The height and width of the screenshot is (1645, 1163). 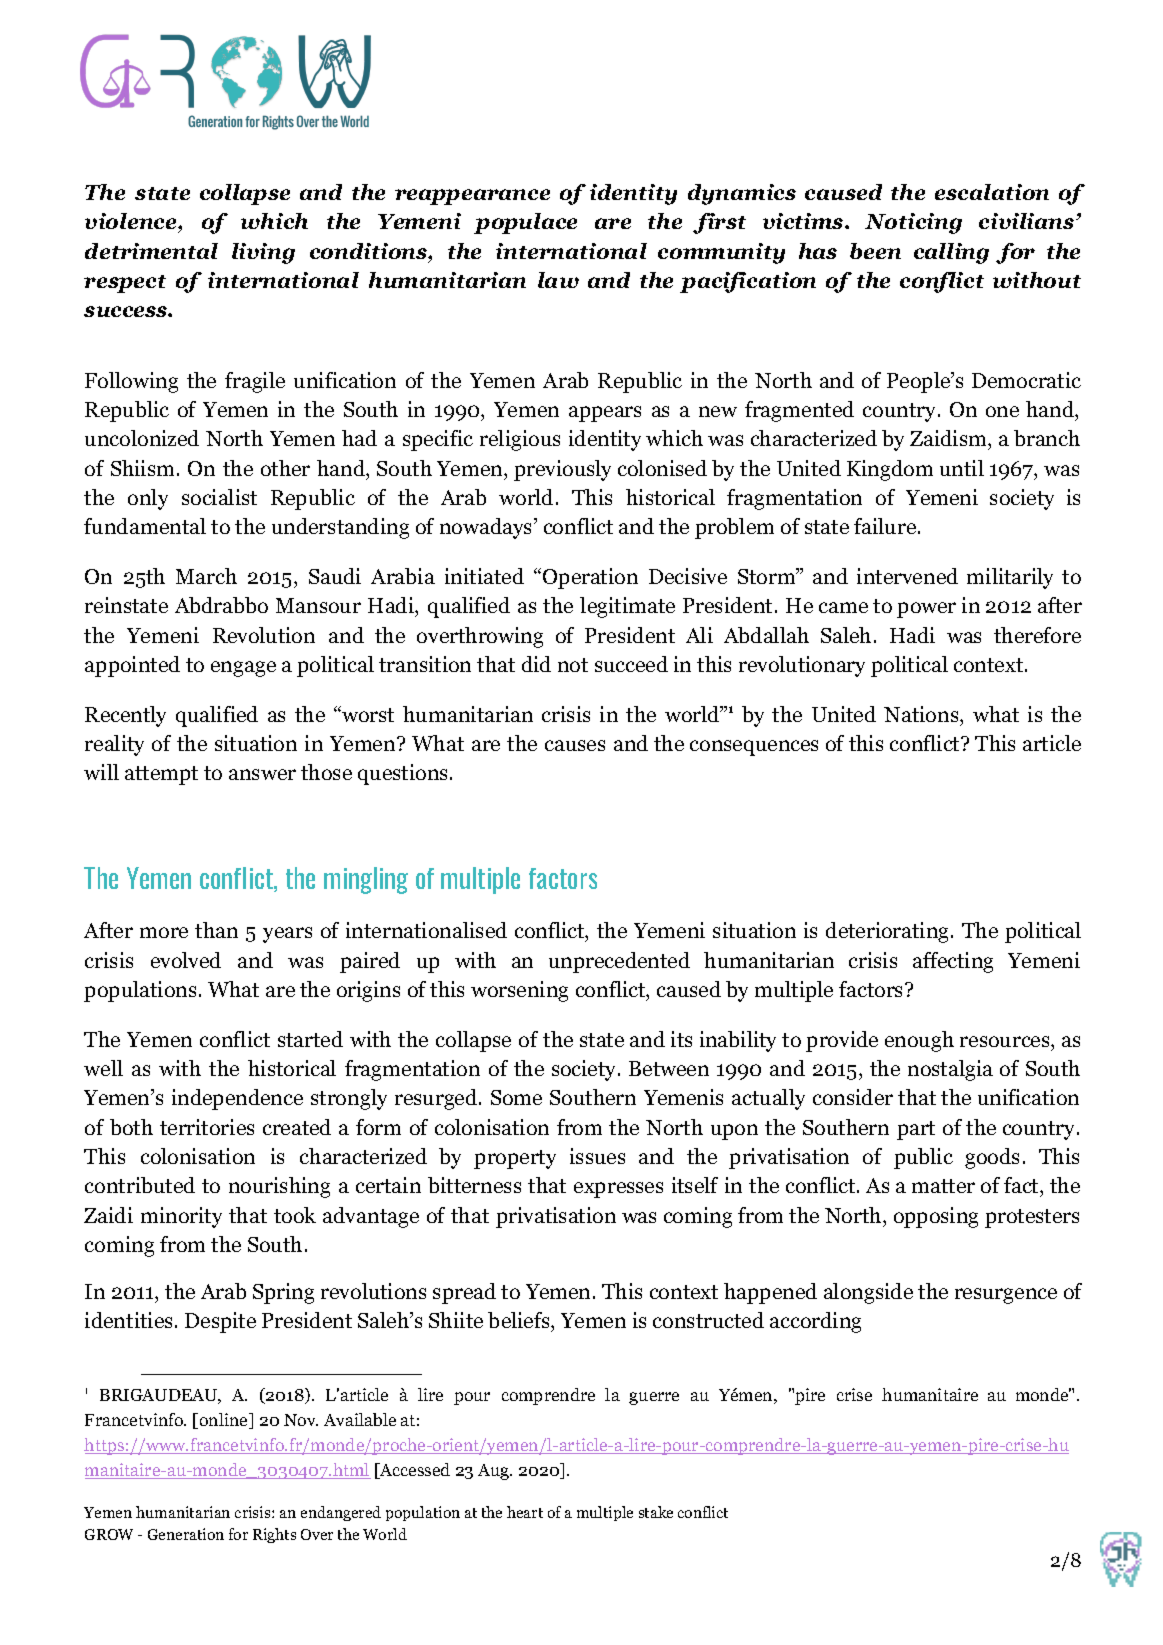 What do you see at coordinates (263, 253) in the screenshot?
I see `living` at bounding box center [263, 253].
